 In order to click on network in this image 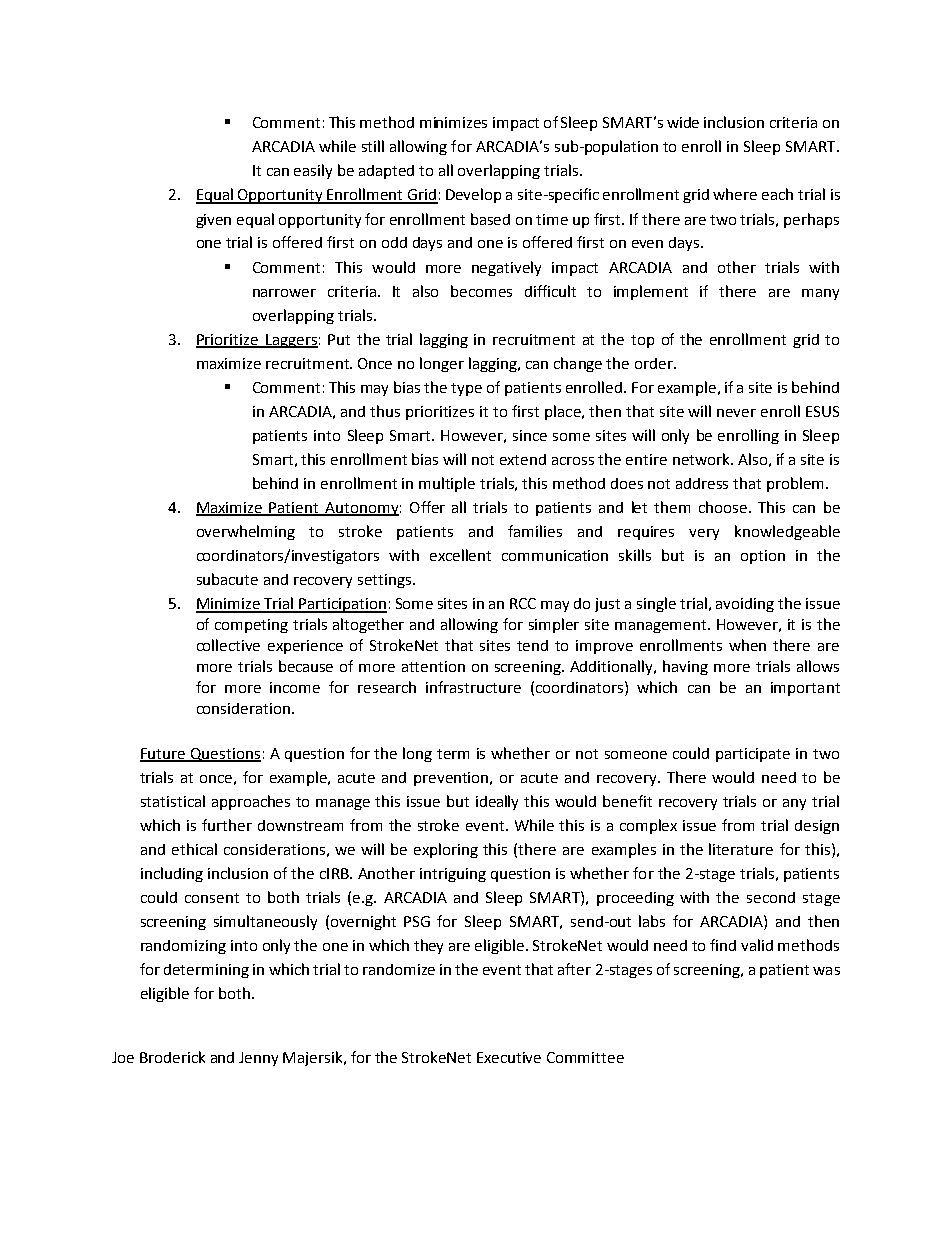, I will do `click(702, 459)`.
